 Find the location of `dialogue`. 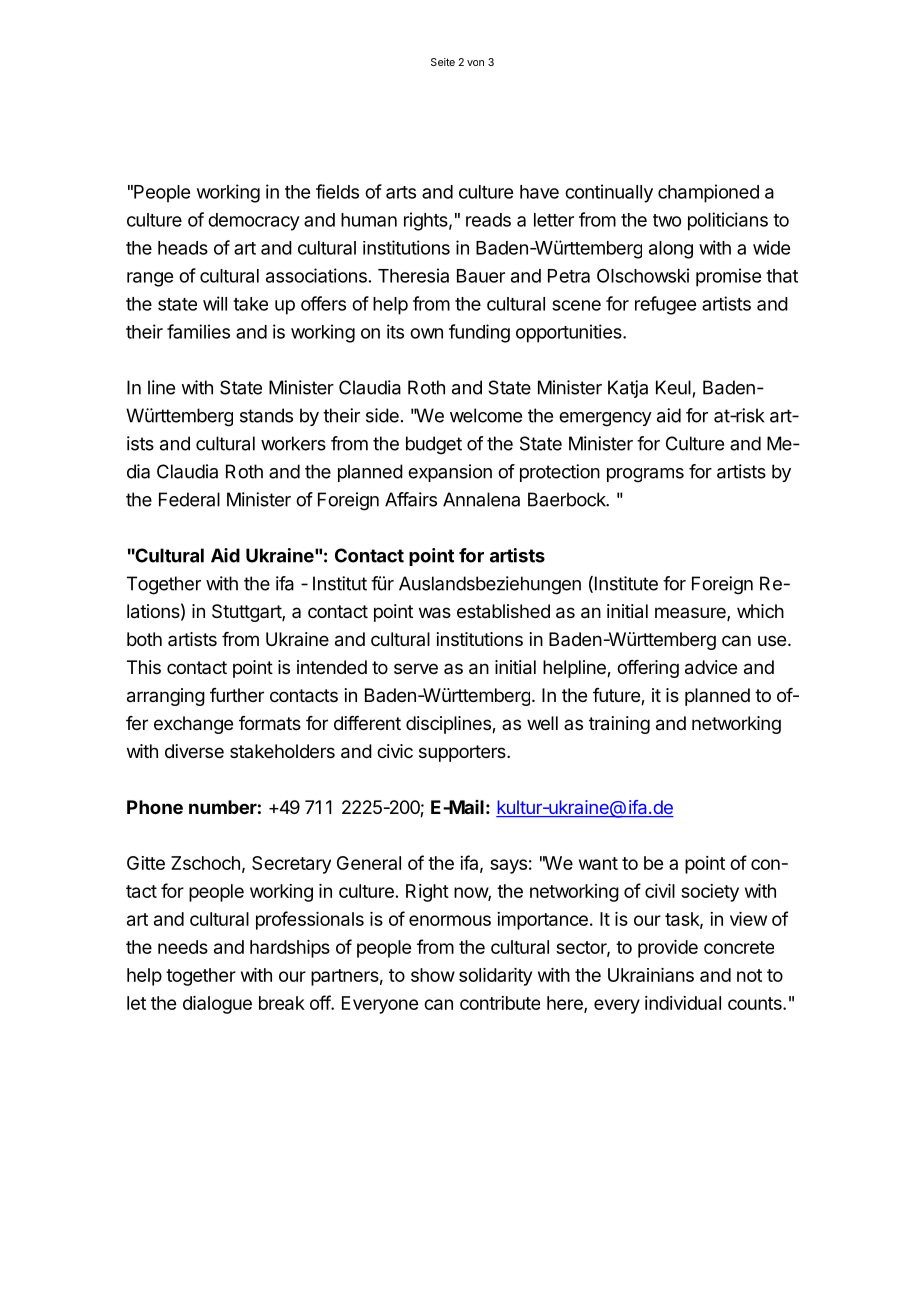

dialogue is located at coordinates (217, 1005).
